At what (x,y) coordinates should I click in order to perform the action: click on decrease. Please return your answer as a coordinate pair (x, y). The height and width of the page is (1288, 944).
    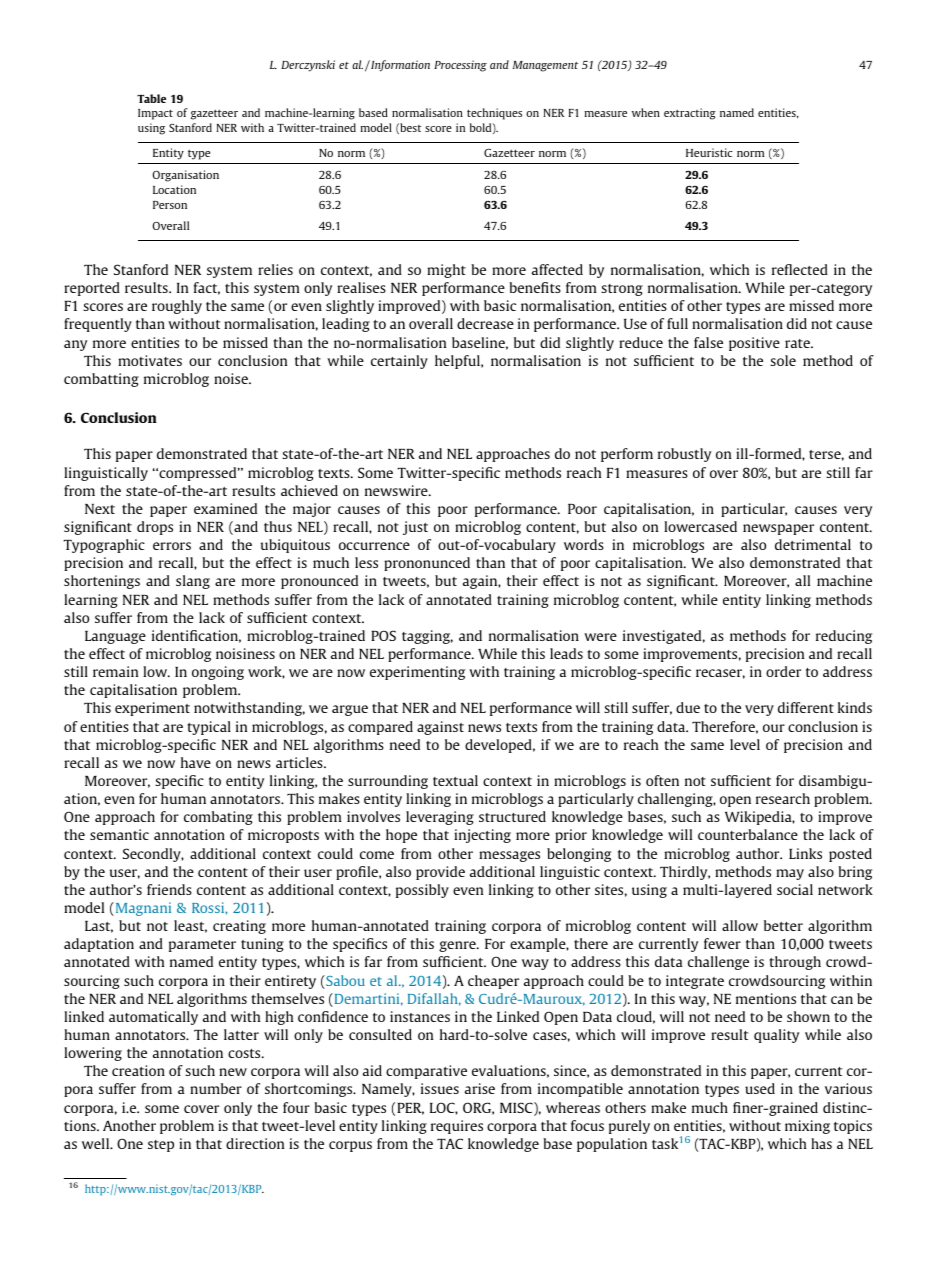
    Looking at the image, I should click on (485, 323).
